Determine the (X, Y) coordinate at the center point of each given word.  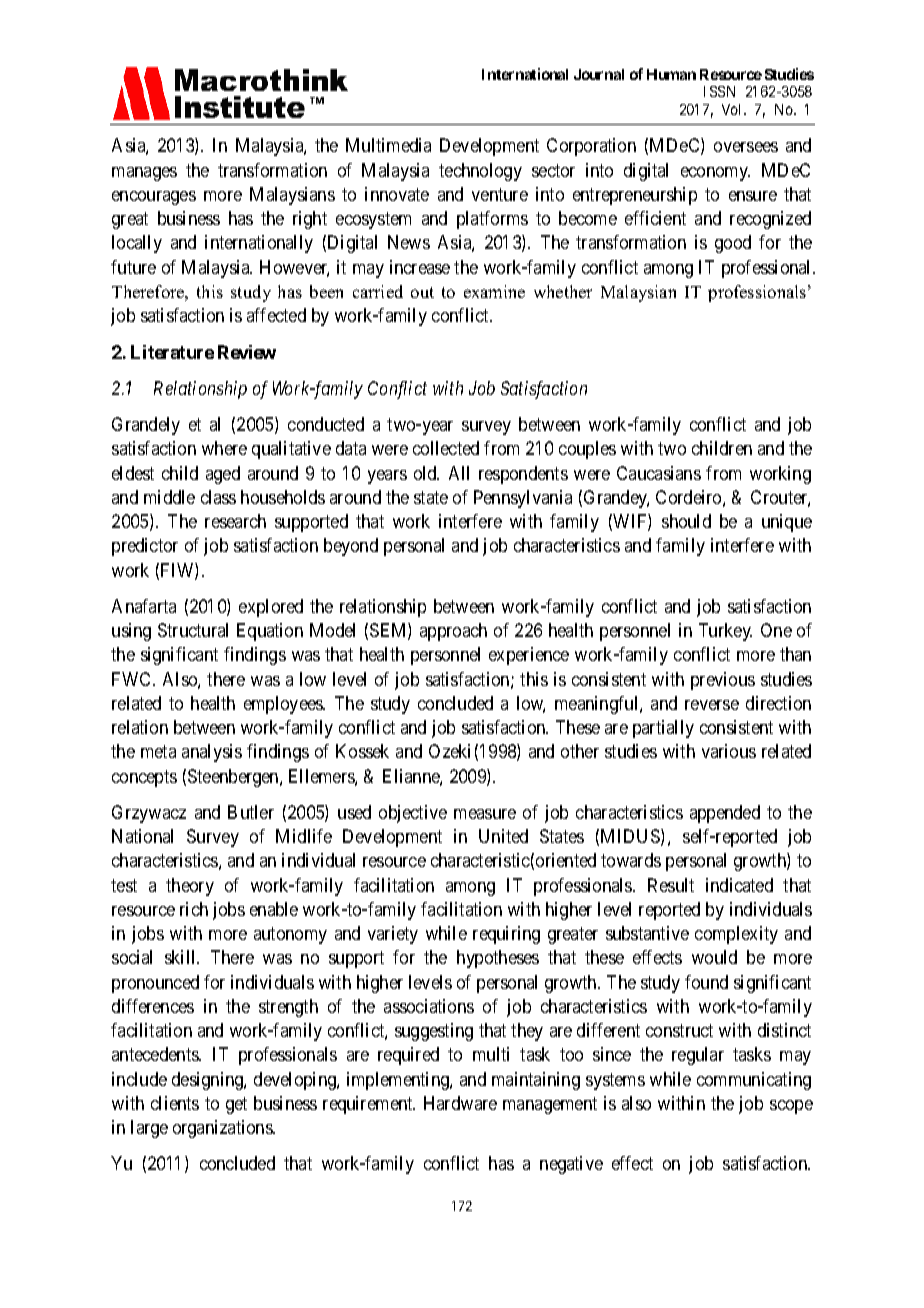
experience (529, 656)
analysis (212, 753)
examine (494, 291)
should (686, 521)
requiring (506, 935)
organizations (223, 1129)
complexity (736, 935)
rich (194, 909)
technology (480, 172)
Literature (172, 352)
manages (144, 174)
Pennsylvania (523, 499)
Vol (733, 109)
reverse (712, 705)
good (733, 244)
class (218, 497)
